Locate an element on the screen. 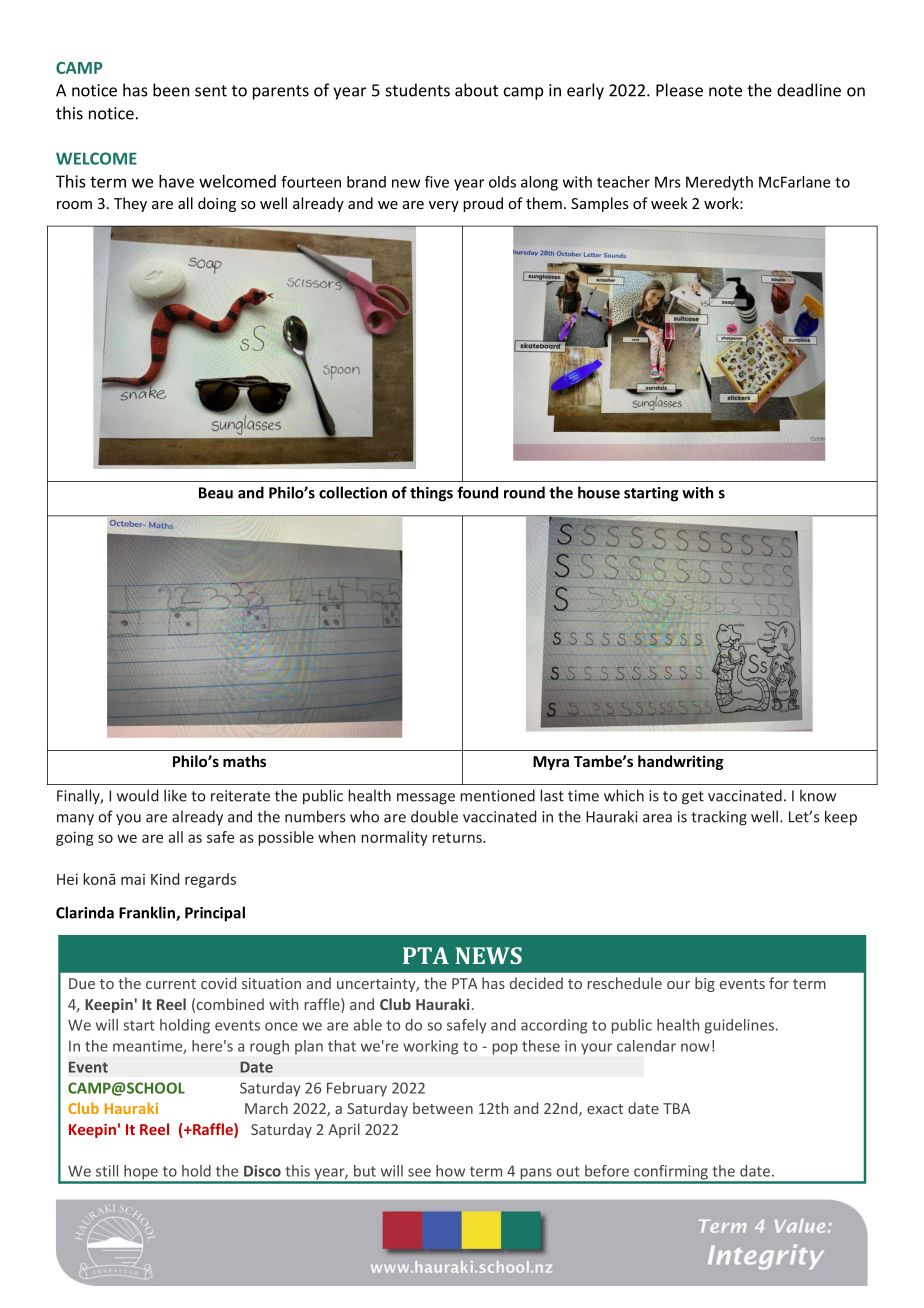  been is located at coordinates (171, 90).
